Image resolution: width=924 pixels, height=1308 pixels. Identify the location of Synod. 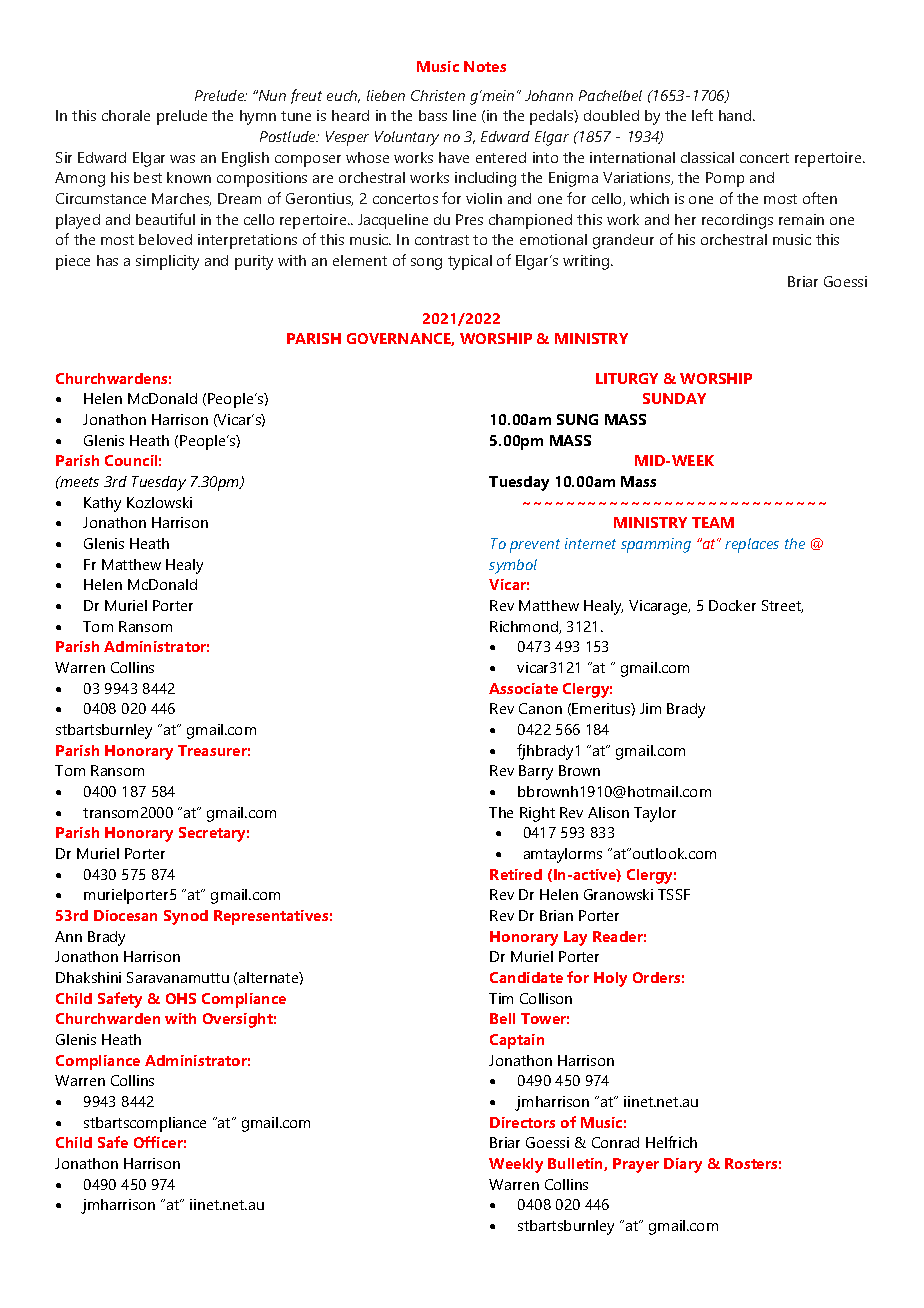
(186, 917).
